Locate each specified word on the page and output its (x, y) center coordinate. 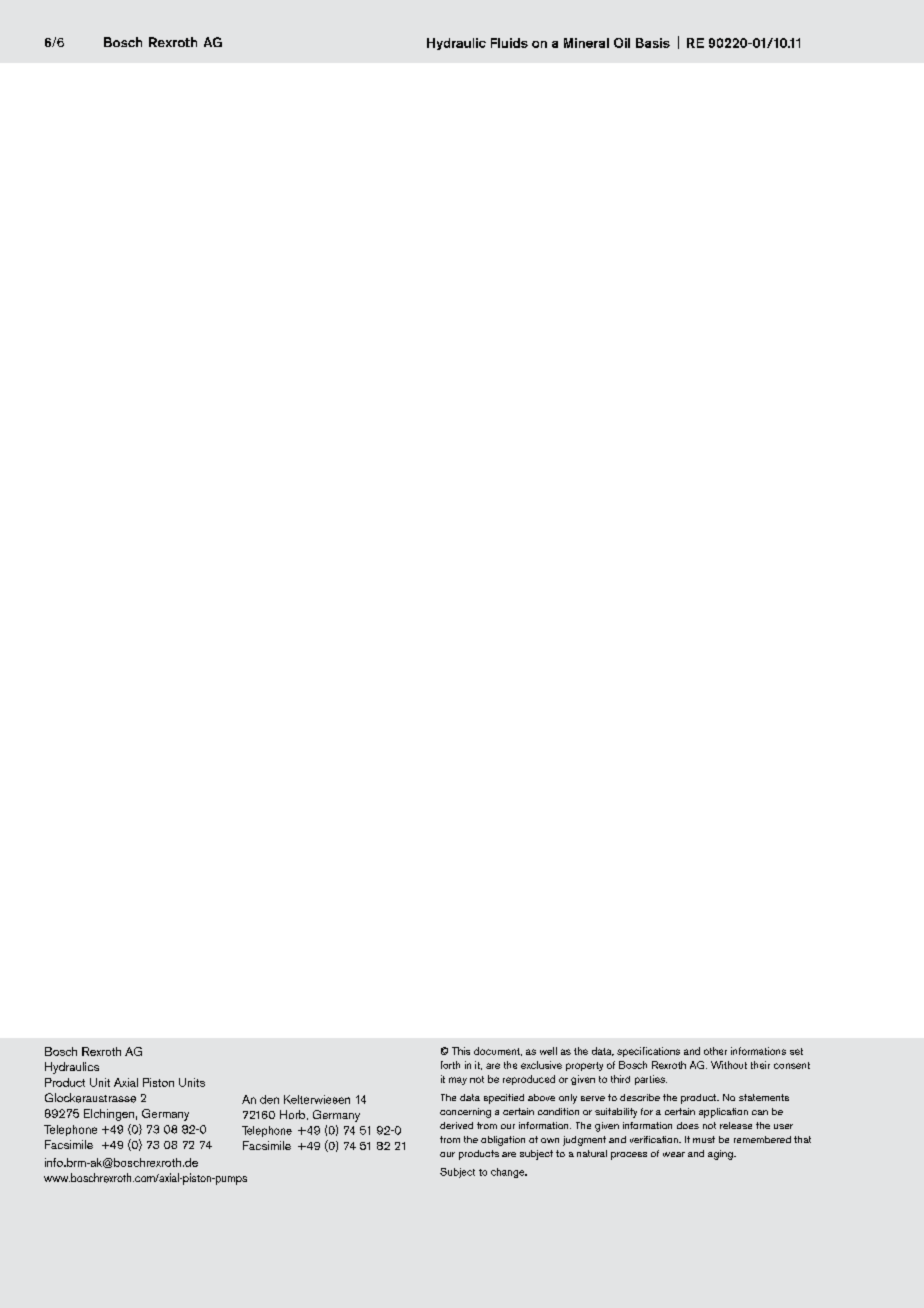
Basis (653, 43)
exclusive (541, 1065)
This (461, 1051)
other (715, 1051)
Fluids (509, 43)
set (796, 1051)
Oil (622, 43)
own (550, 1140)
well (548, 1051)
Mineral (586, 43)
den (269, 1099)
